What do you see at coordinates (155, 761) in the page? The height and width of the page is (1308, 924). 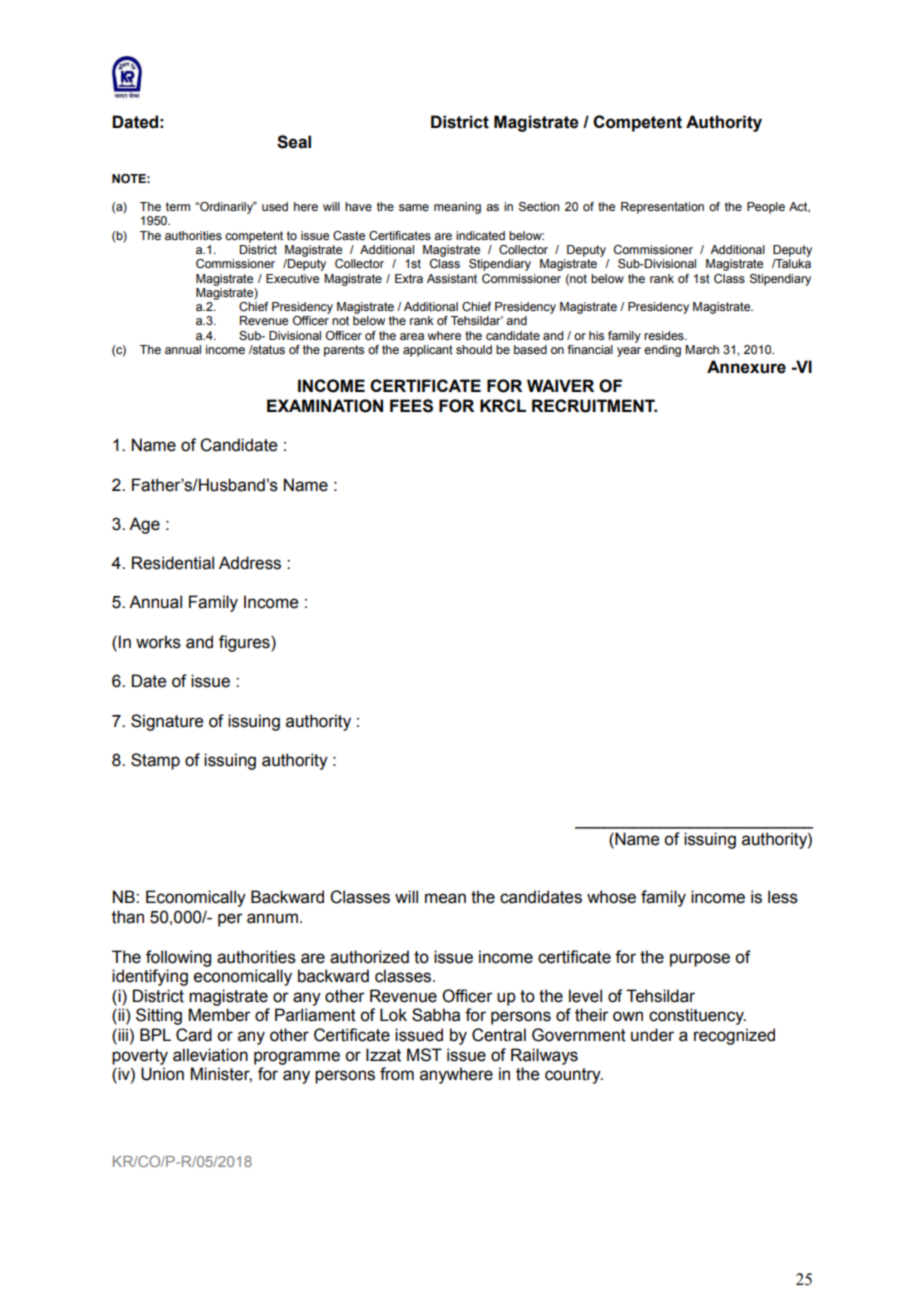 I see `Stamp` at bounding box center [155, 761].
